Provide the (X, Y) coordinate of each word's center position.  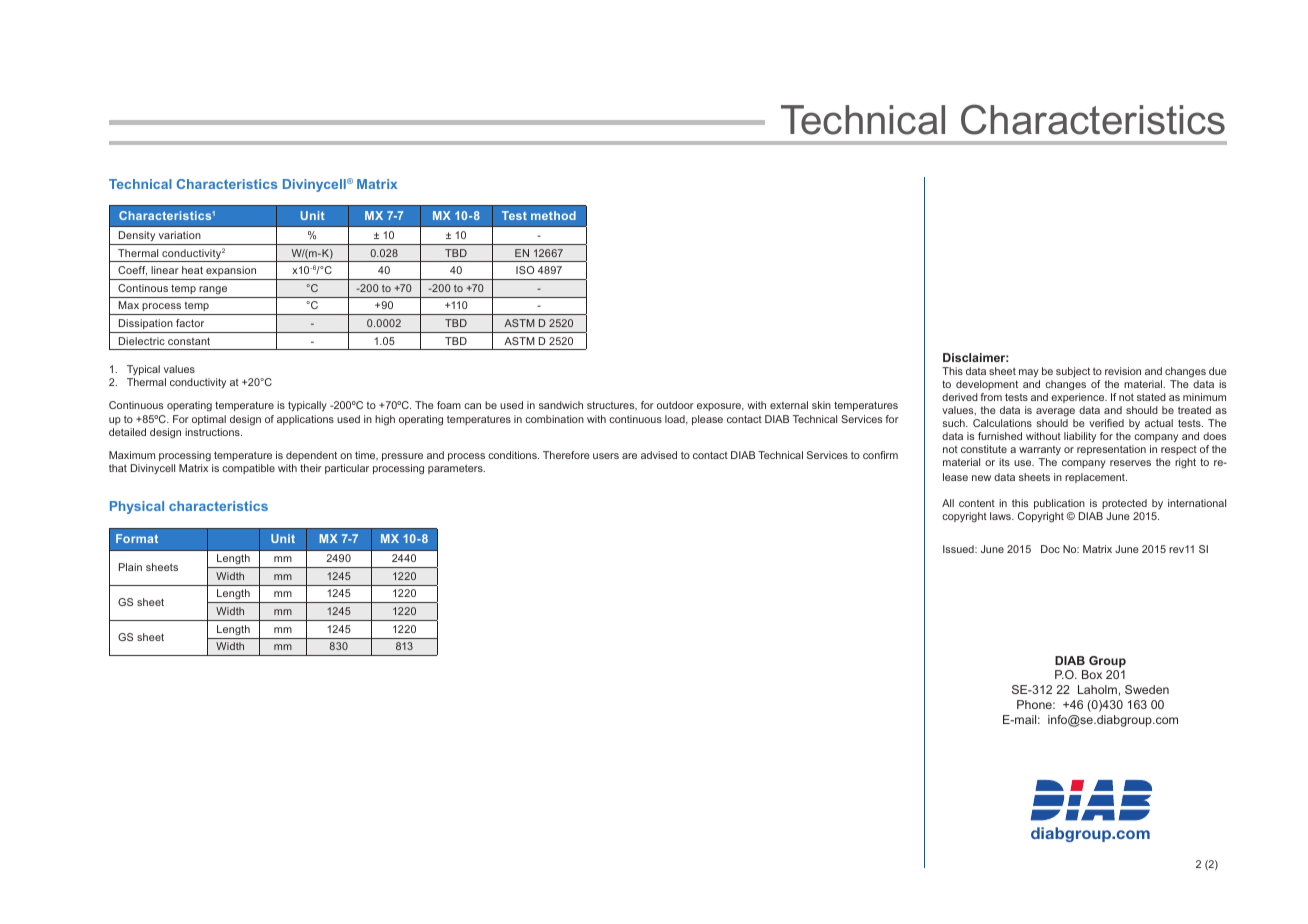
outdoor (675, 405)
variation (180, 235)
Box (1092, 674)
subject (1073, 372)
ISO (525, 270)
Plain (130, 567)
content (977, 503)
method (553, 215)
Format (137, 538)
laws (1001, 516)
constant (189, 341)
